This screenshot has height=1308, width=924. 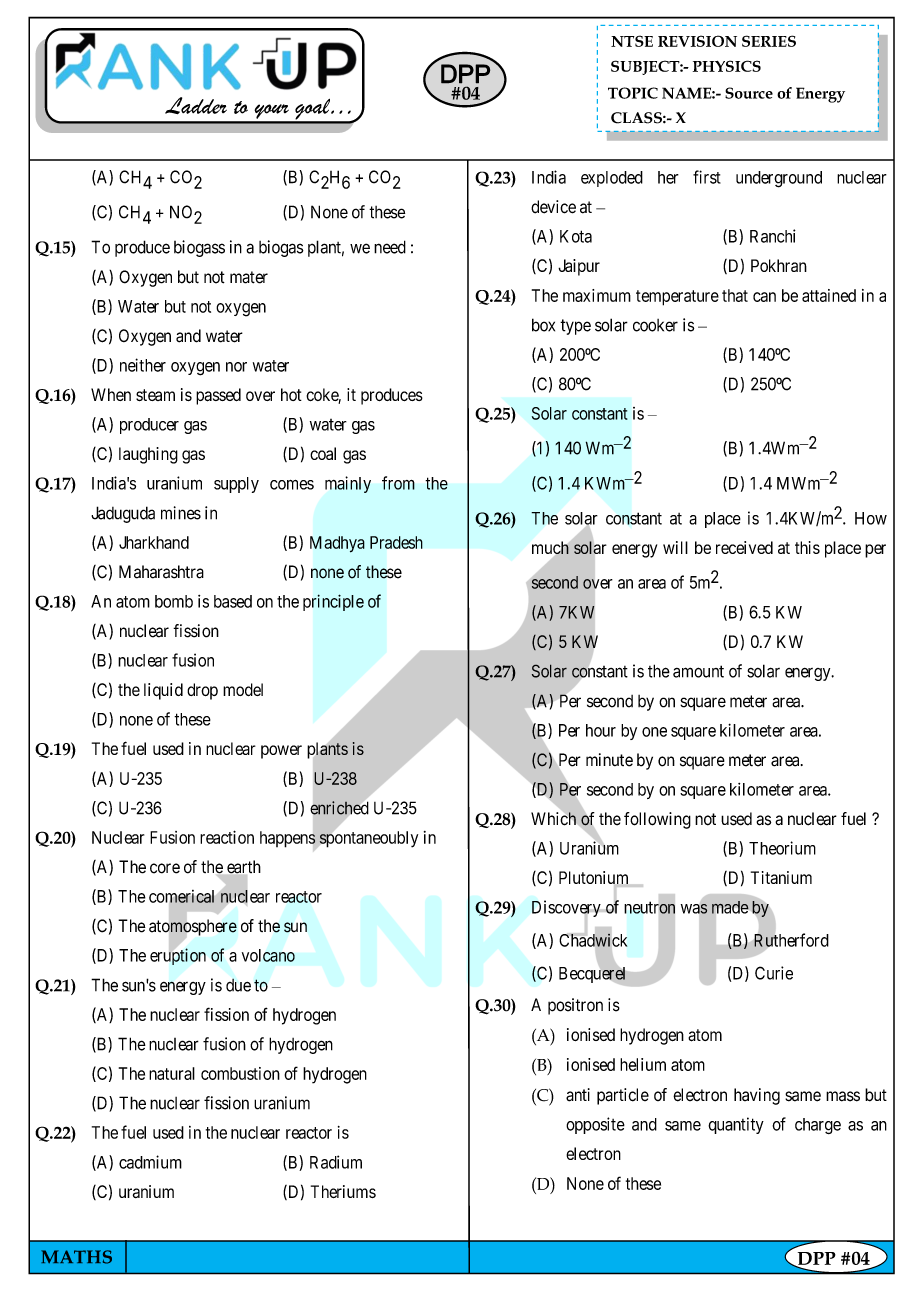 I want to click on TOPIC, so click(x=633, y=93).
